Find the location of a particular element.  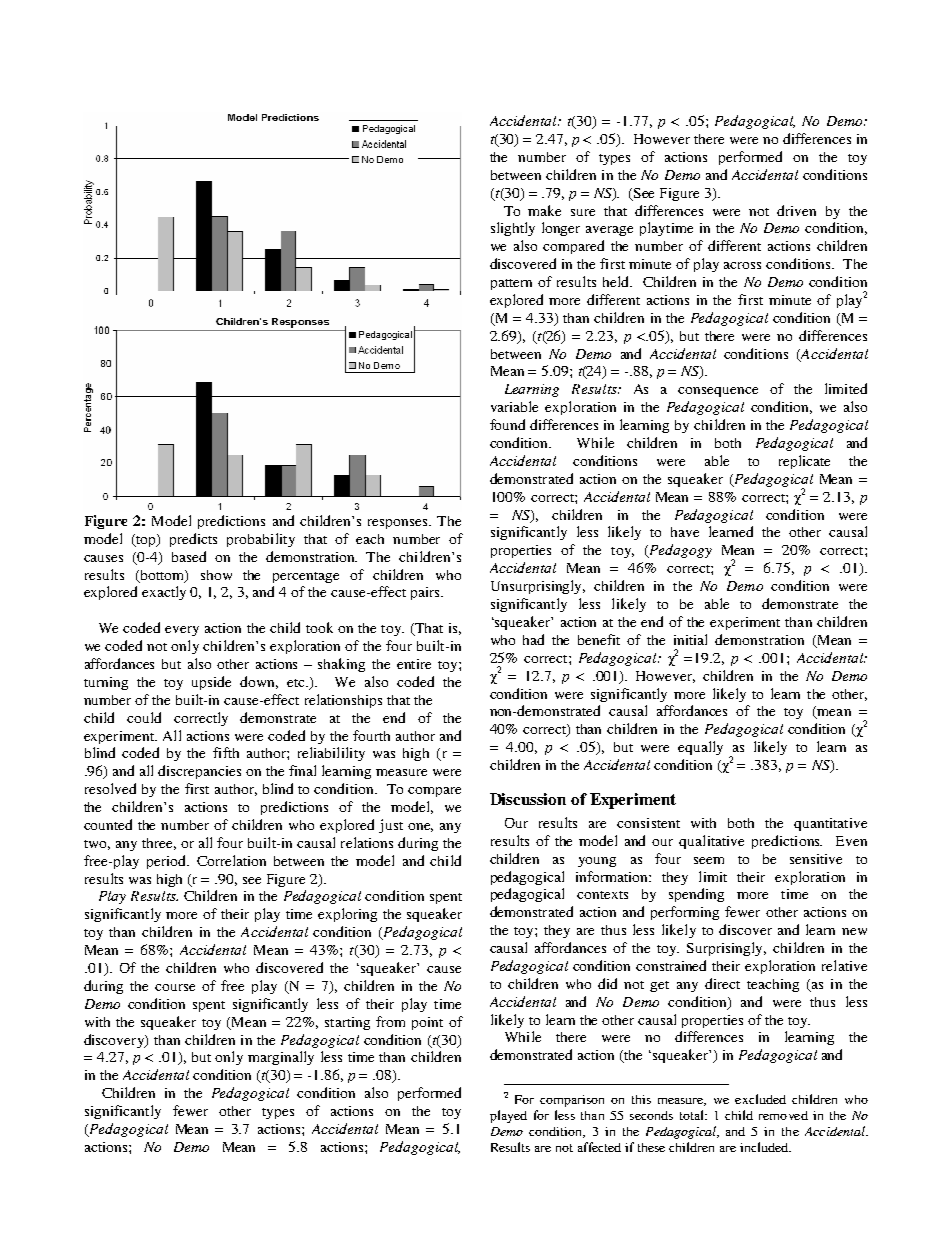

responses is located at coordinates (399, 524).
